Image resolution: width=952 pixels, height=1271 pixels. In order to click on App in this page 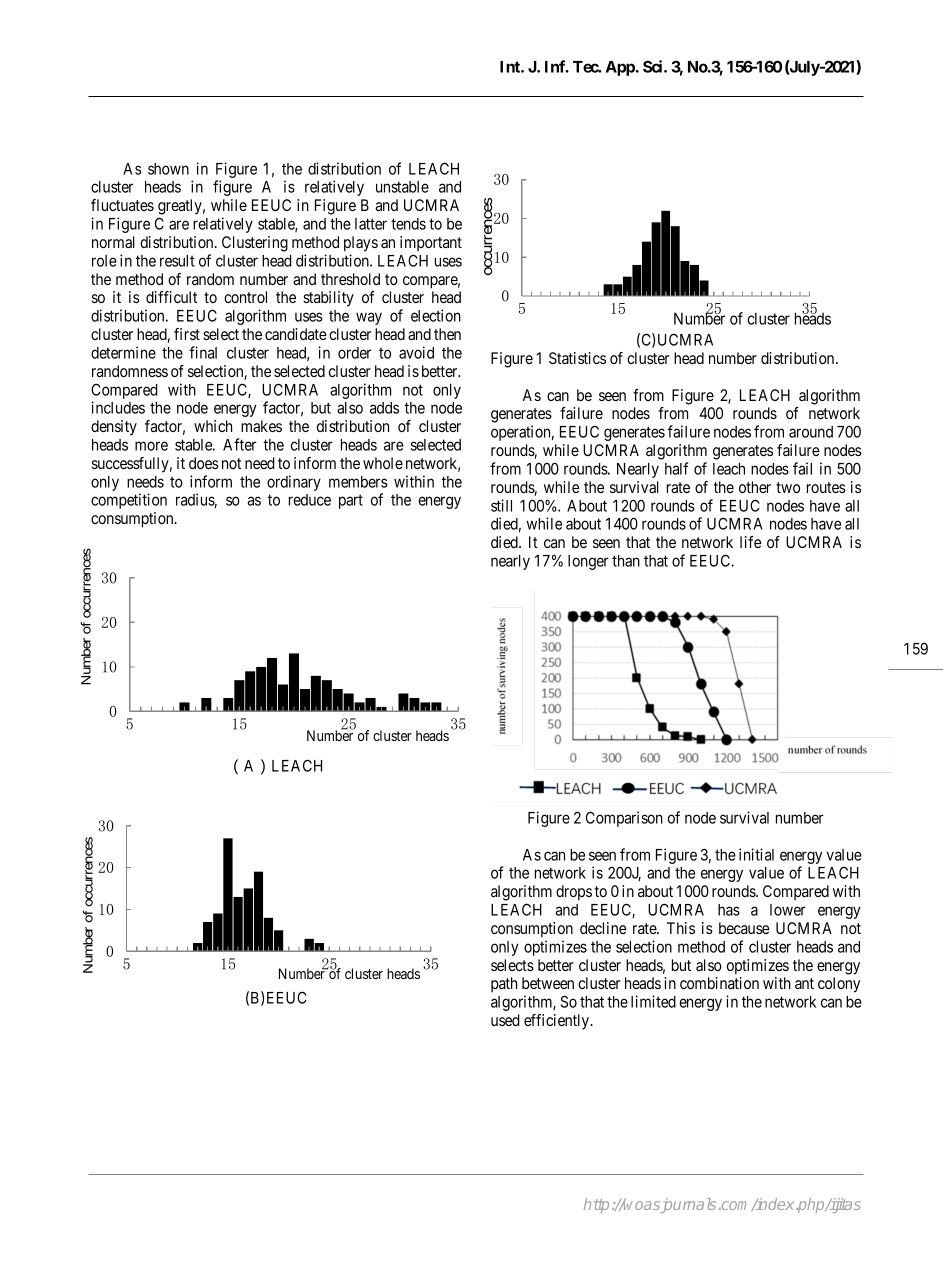, I will do `click(620, 68)`.
